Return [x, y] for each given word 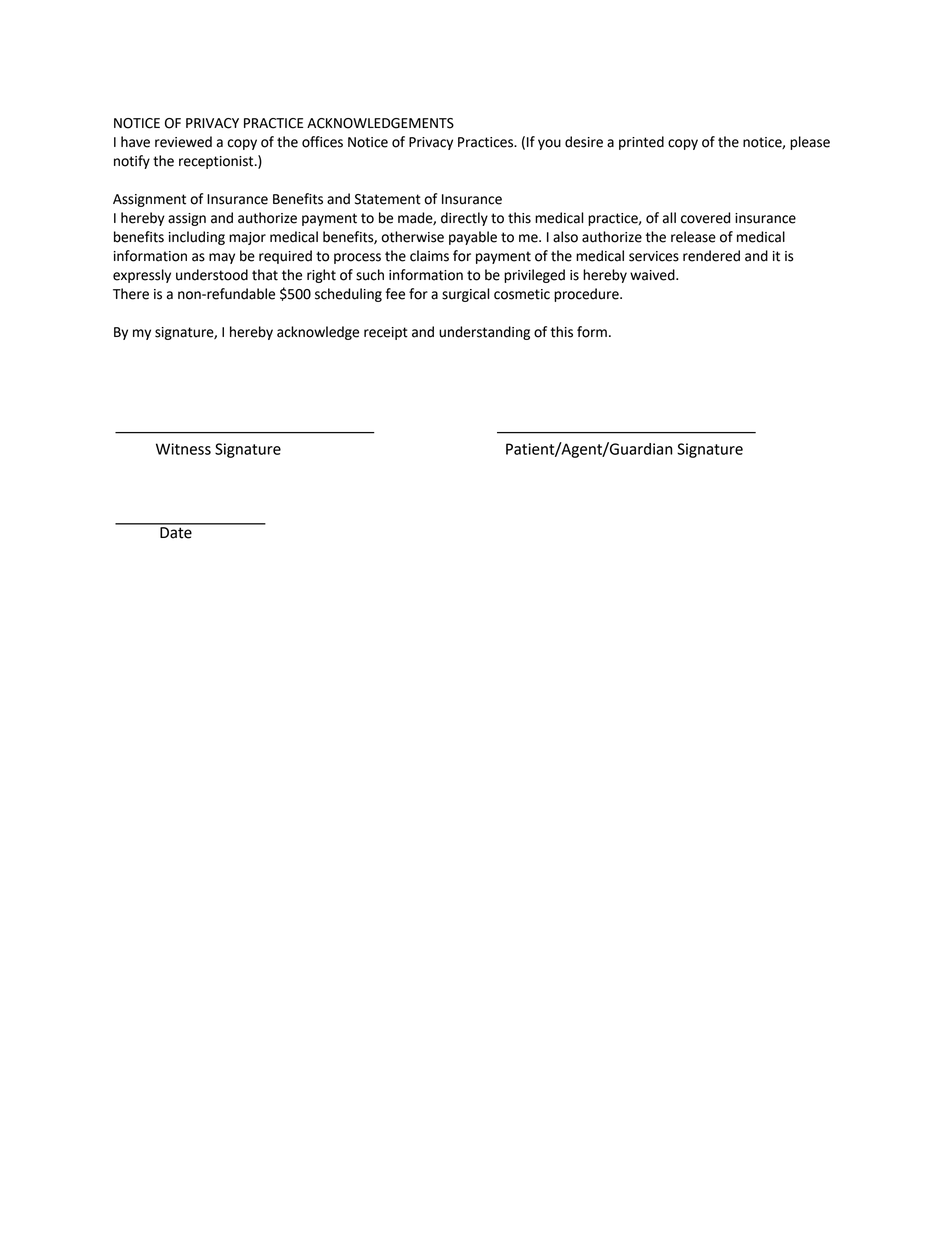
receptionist [217, 162]
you [549, 144]
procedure [587, 295]
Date [176, 531]
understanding [484, 333]
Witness [183, 449]
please [810, 143]
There [131, 294]
